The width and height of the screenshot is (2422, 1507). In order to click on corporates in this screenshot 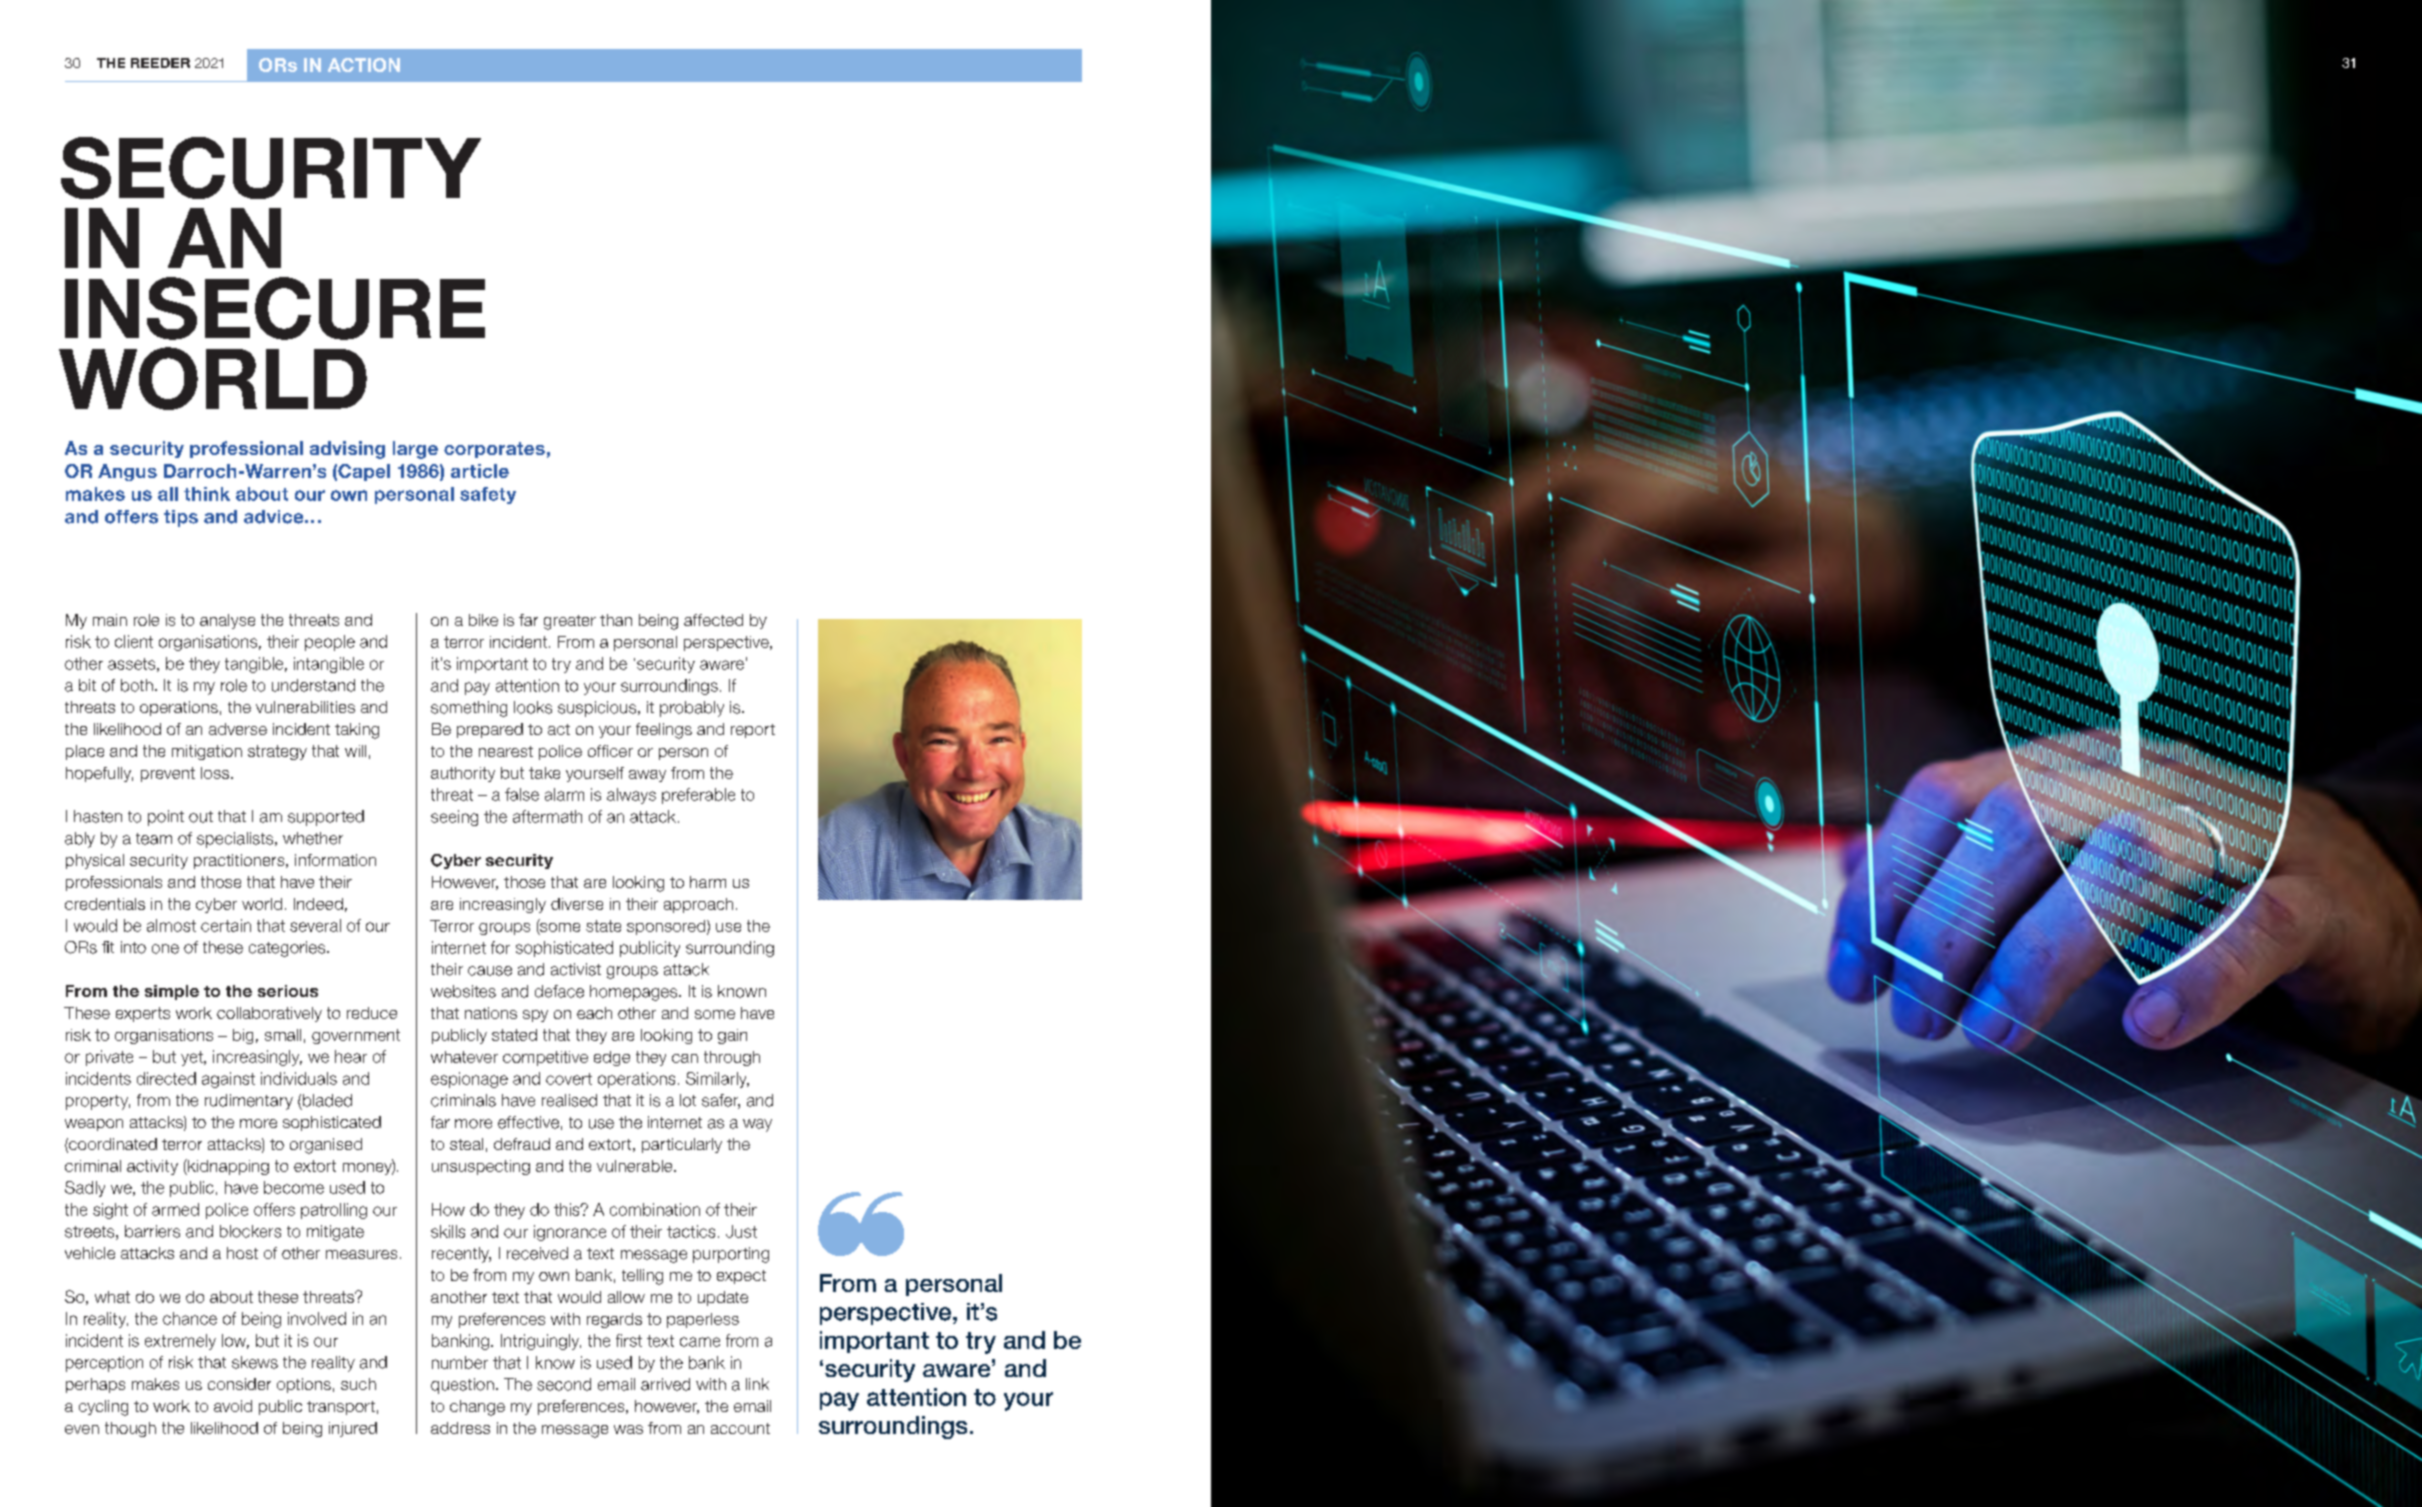, I will do `click(494, 450)`.
